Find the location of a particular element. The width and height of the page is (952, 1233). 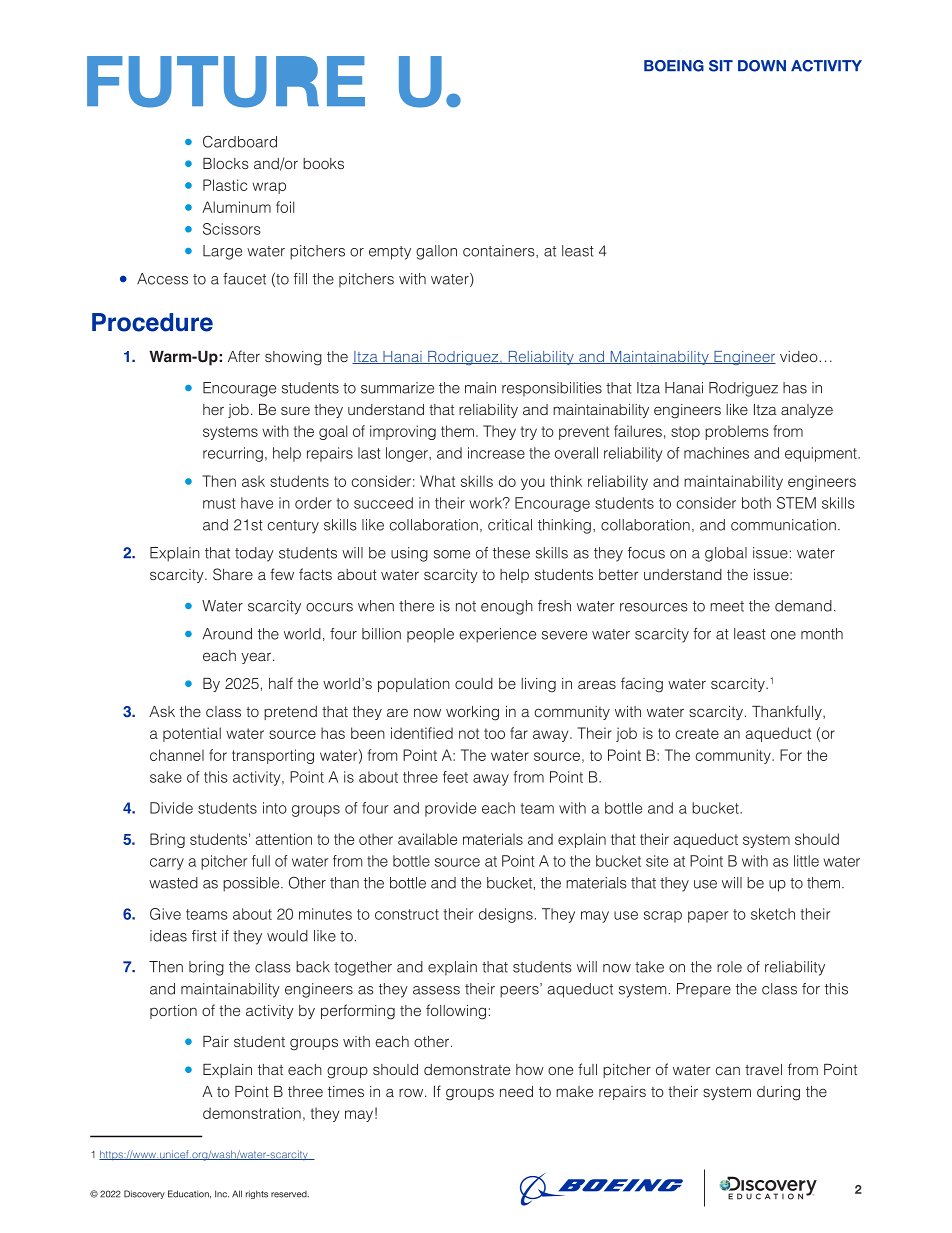

designs is located at coordinates (506, 915).
